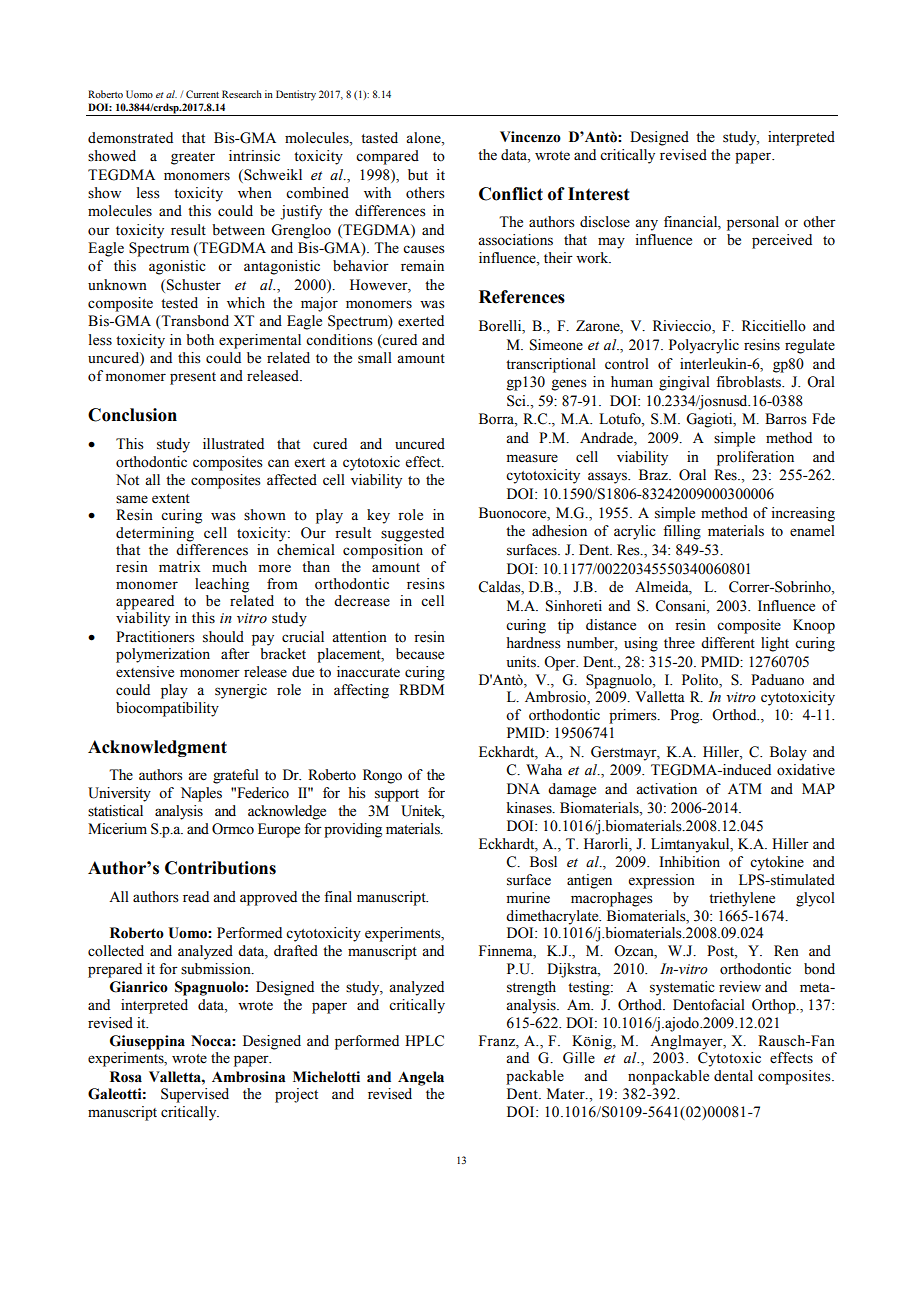 This page has height=1308, width=924. I want to click on Sci, so click(517, 401).
